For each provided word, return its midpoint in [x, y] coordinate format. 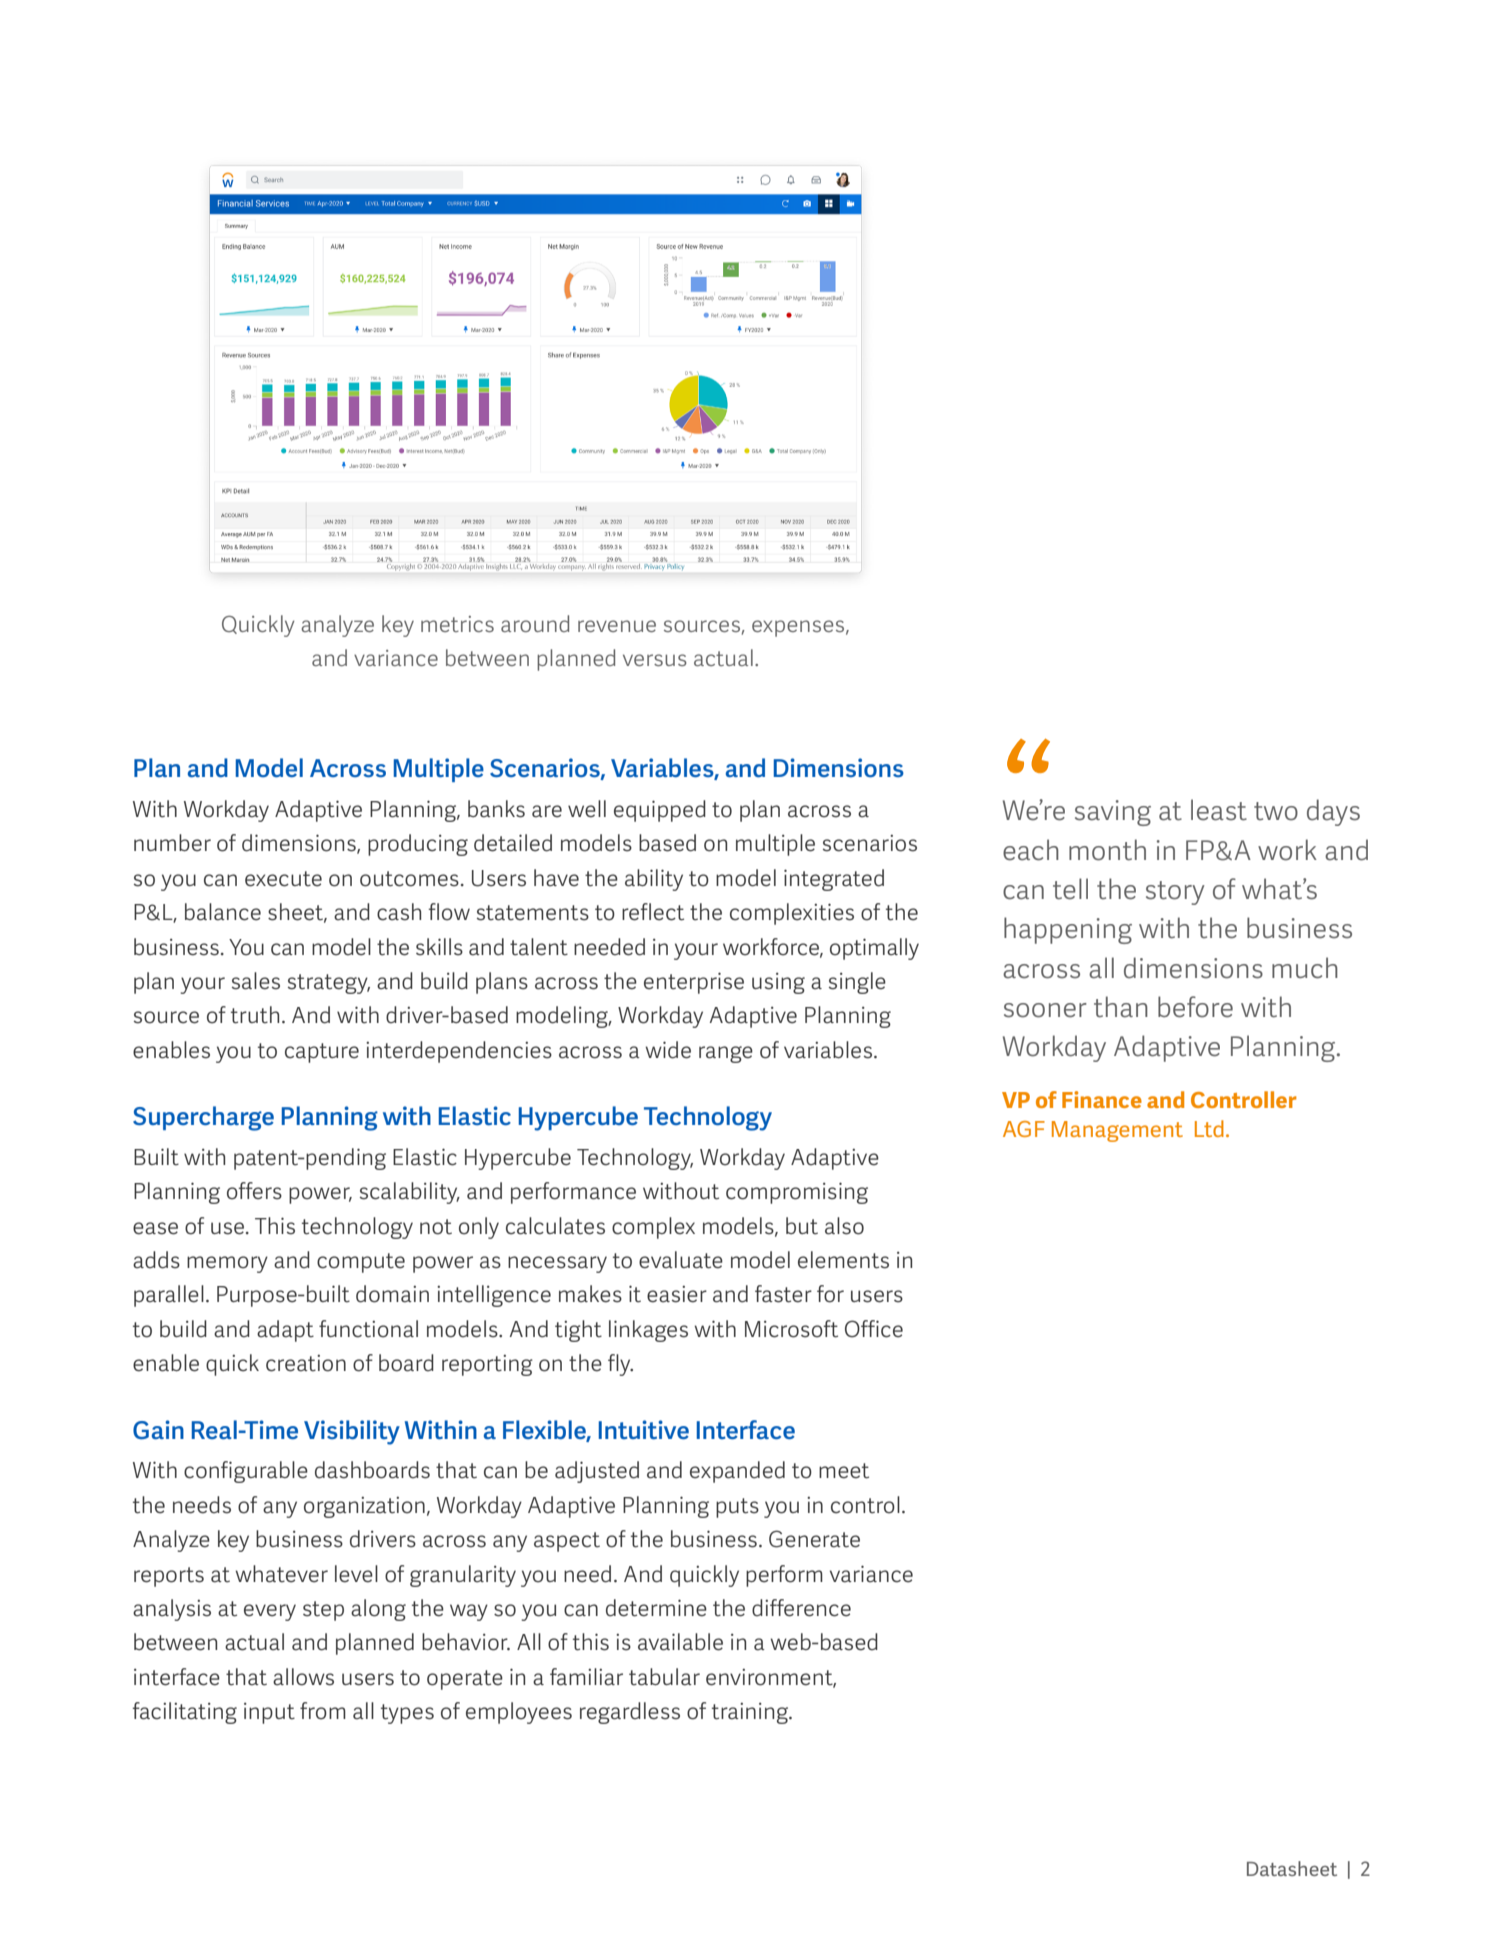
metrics [457, 624]
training [751, 1713]
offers [254, 1191]
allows [303, 1677]
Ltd [1209, 1128]
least [1219, 810]
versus [655, 660]
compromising [797, 1193]
